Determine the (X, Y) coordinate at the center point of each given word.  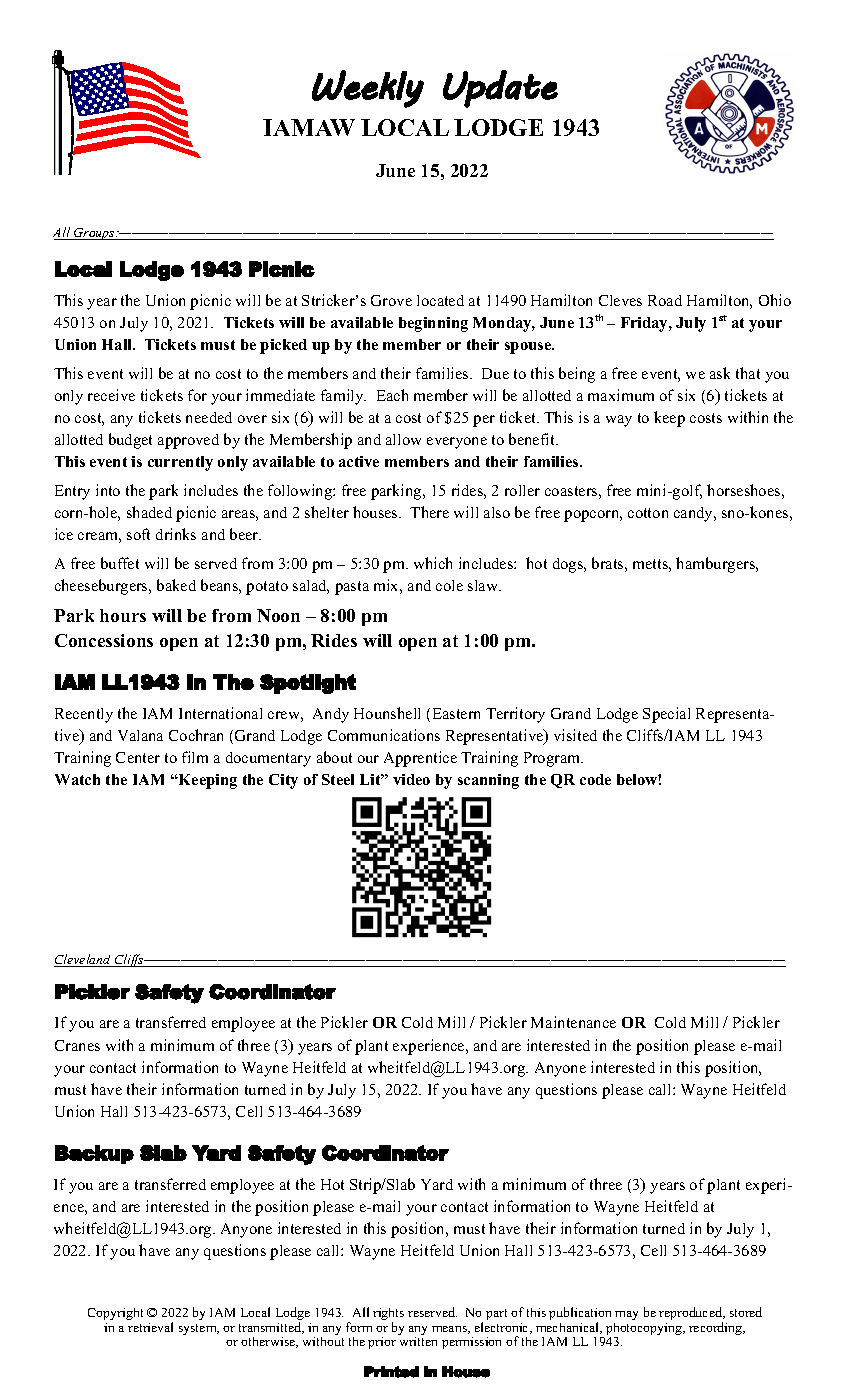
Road (665, 300)
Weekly (368, 89)
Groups (94, 234)
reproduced (692, 1315)
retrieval (150, 1327)
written (418, 1341)
